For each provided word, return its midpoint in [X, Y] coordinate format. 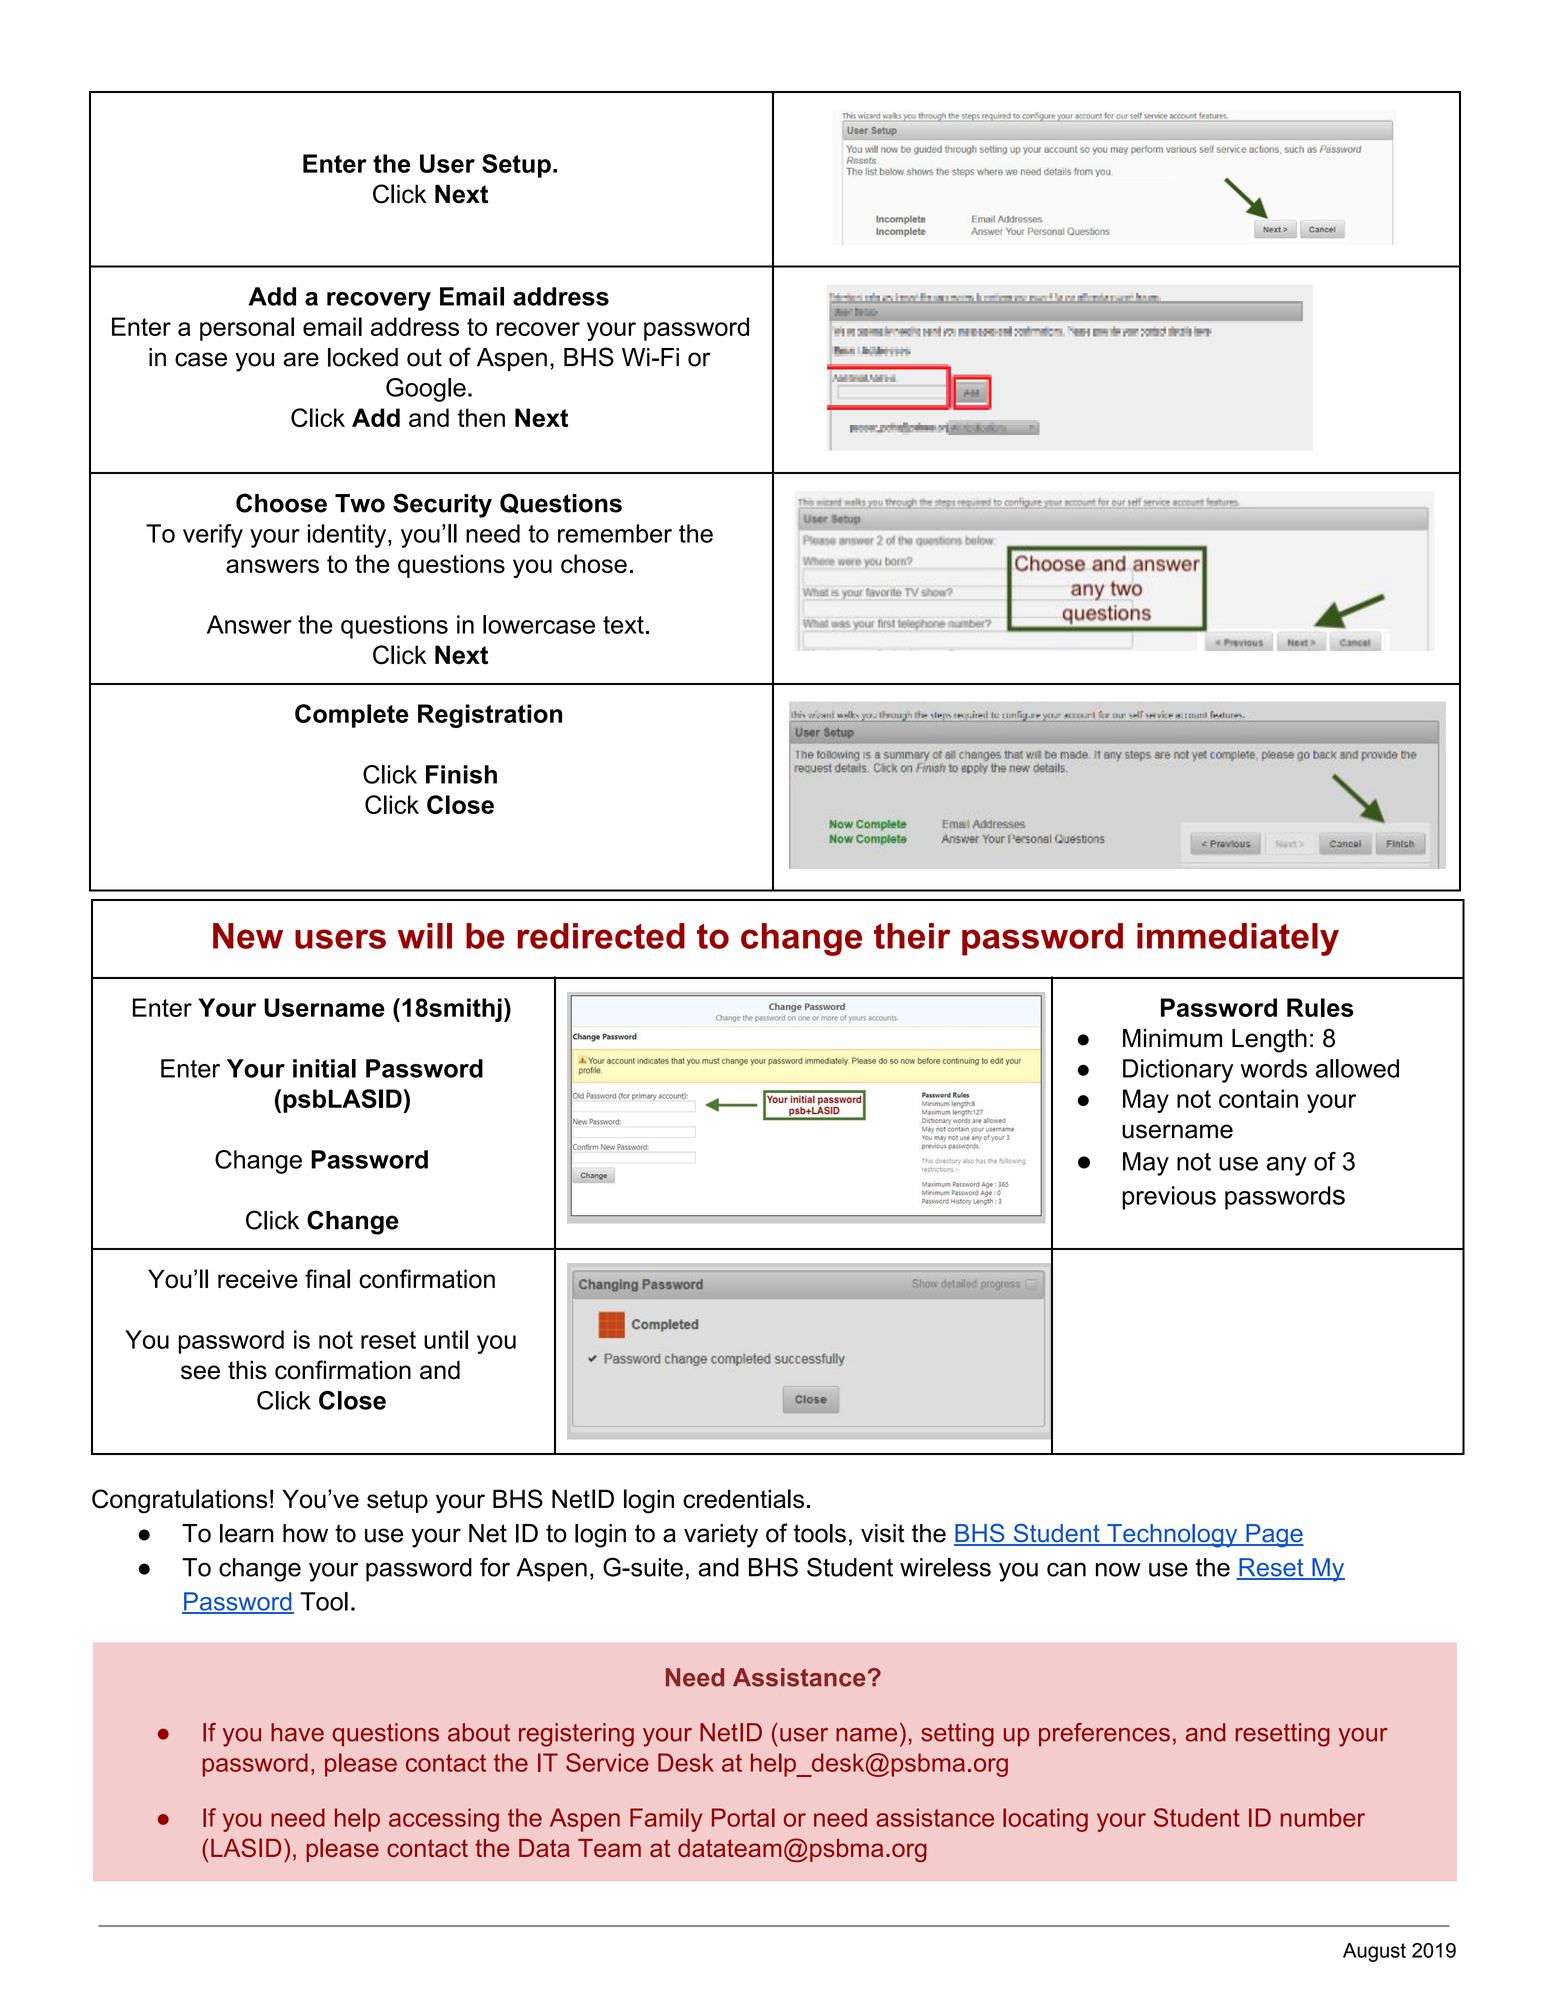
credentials [743, 1499]
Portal [743, 1817]
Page [1274, 1536]
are [301, 359]
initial [324, 1068]
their [912, 936]
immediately [1238, 939]
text [623, 625]
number [1323, 1817]
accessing [444, 1820]
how [305, 1533]
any [1287, 1166]
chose [594, 563]
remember [615, 533]
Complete [352, 716]
